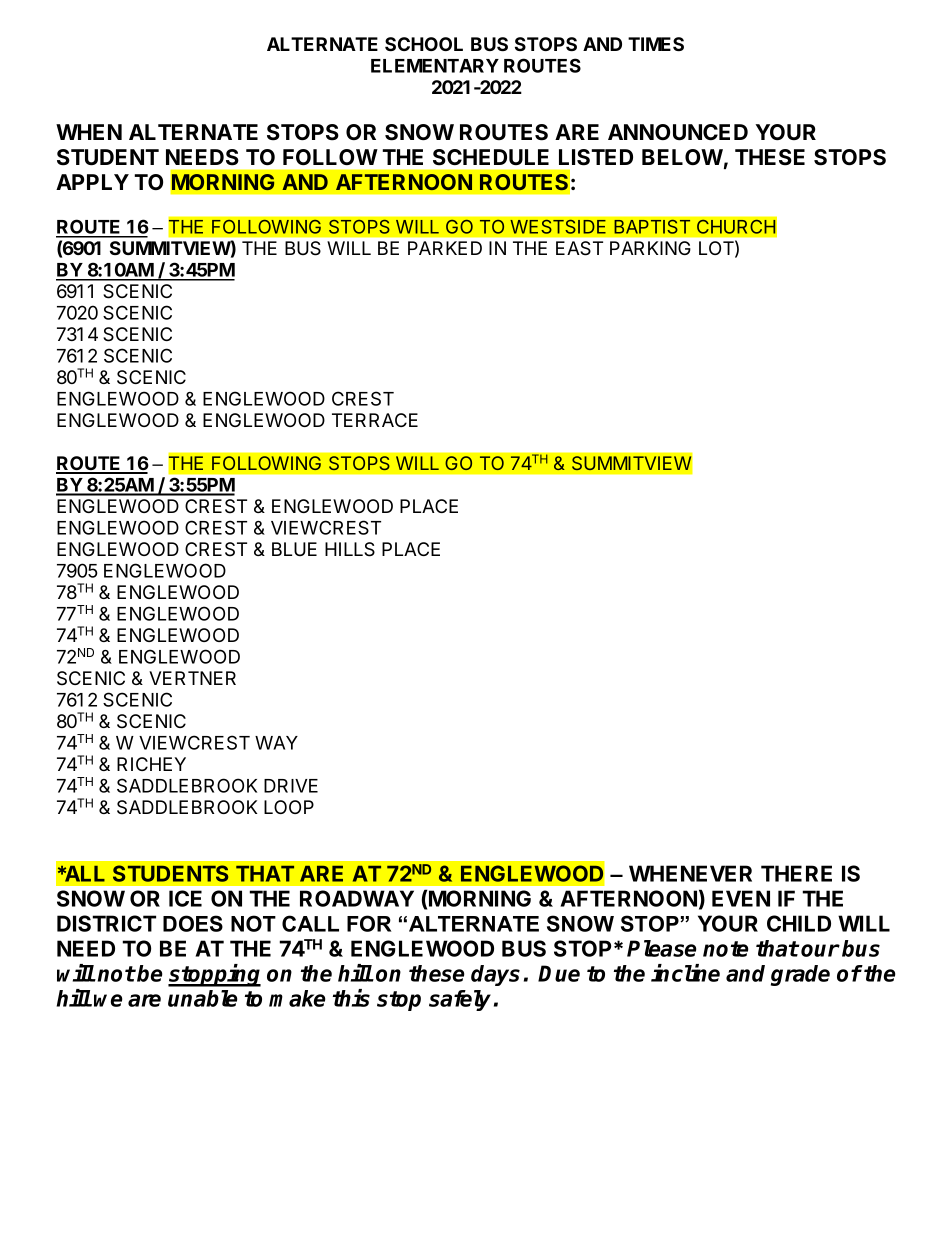 The image size is (952, 1233). Describe the element at coordinates (294, 549) in the screenshot. I see `BLUE` at that location.
